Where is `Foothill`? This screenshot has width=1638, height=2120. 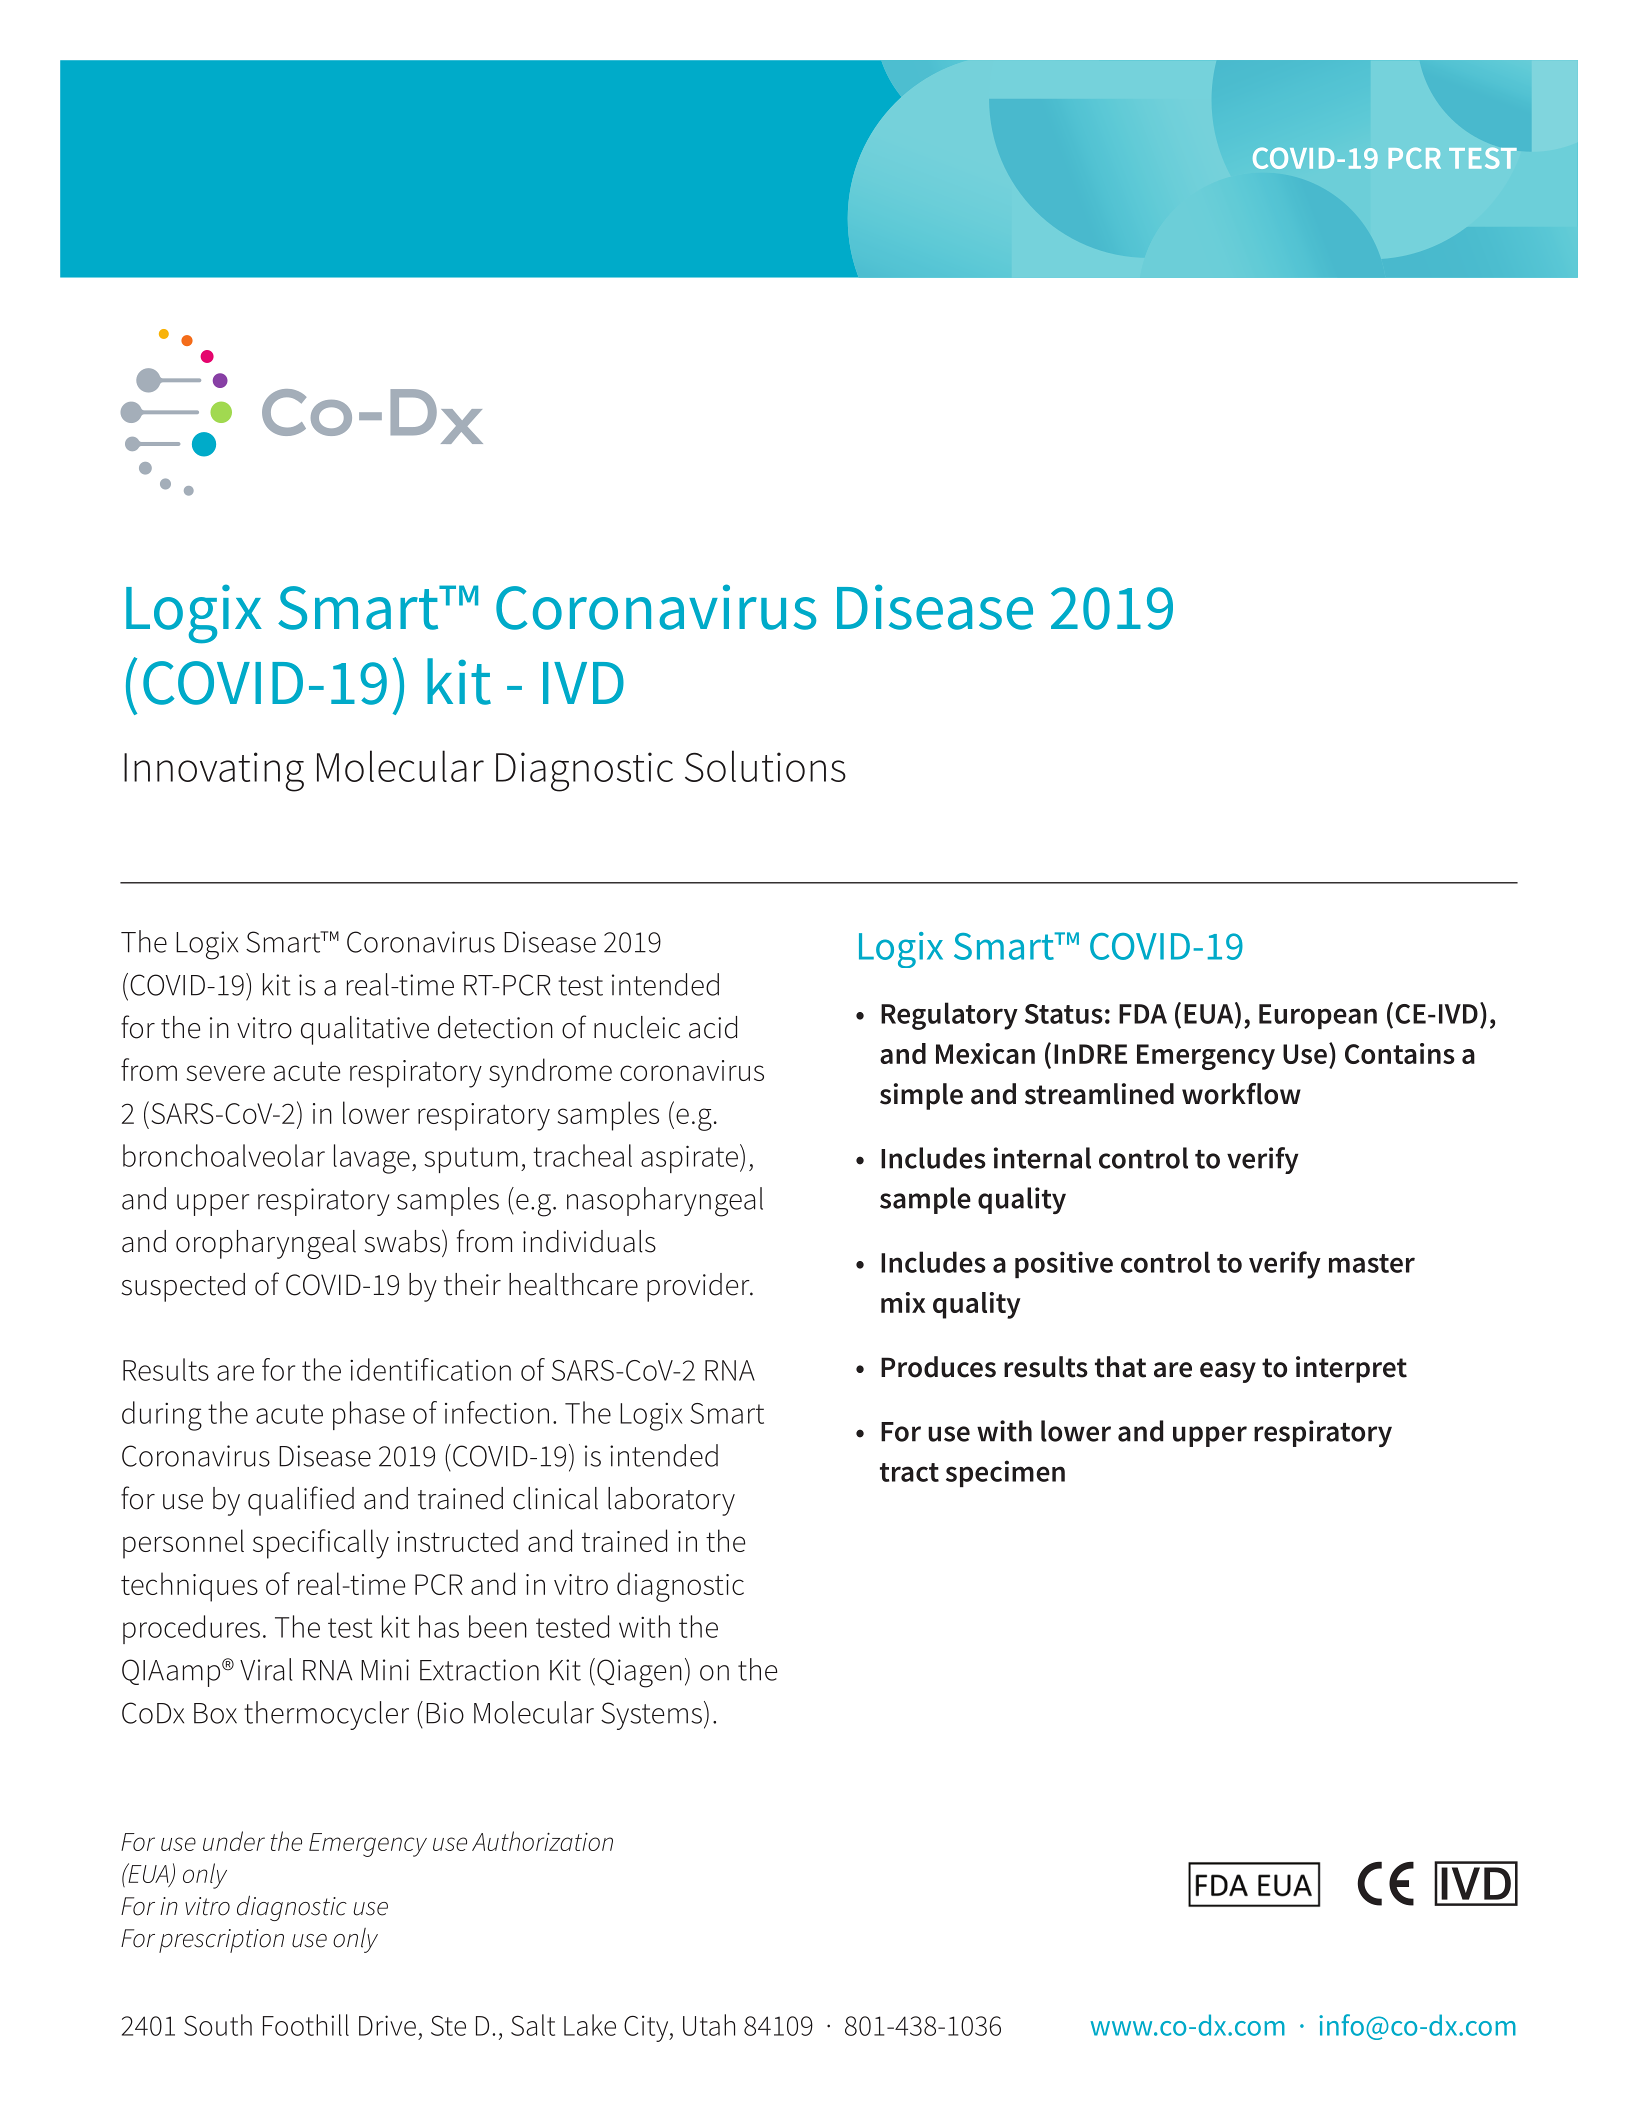 Foothill is located at coordinates (306, 2025).
